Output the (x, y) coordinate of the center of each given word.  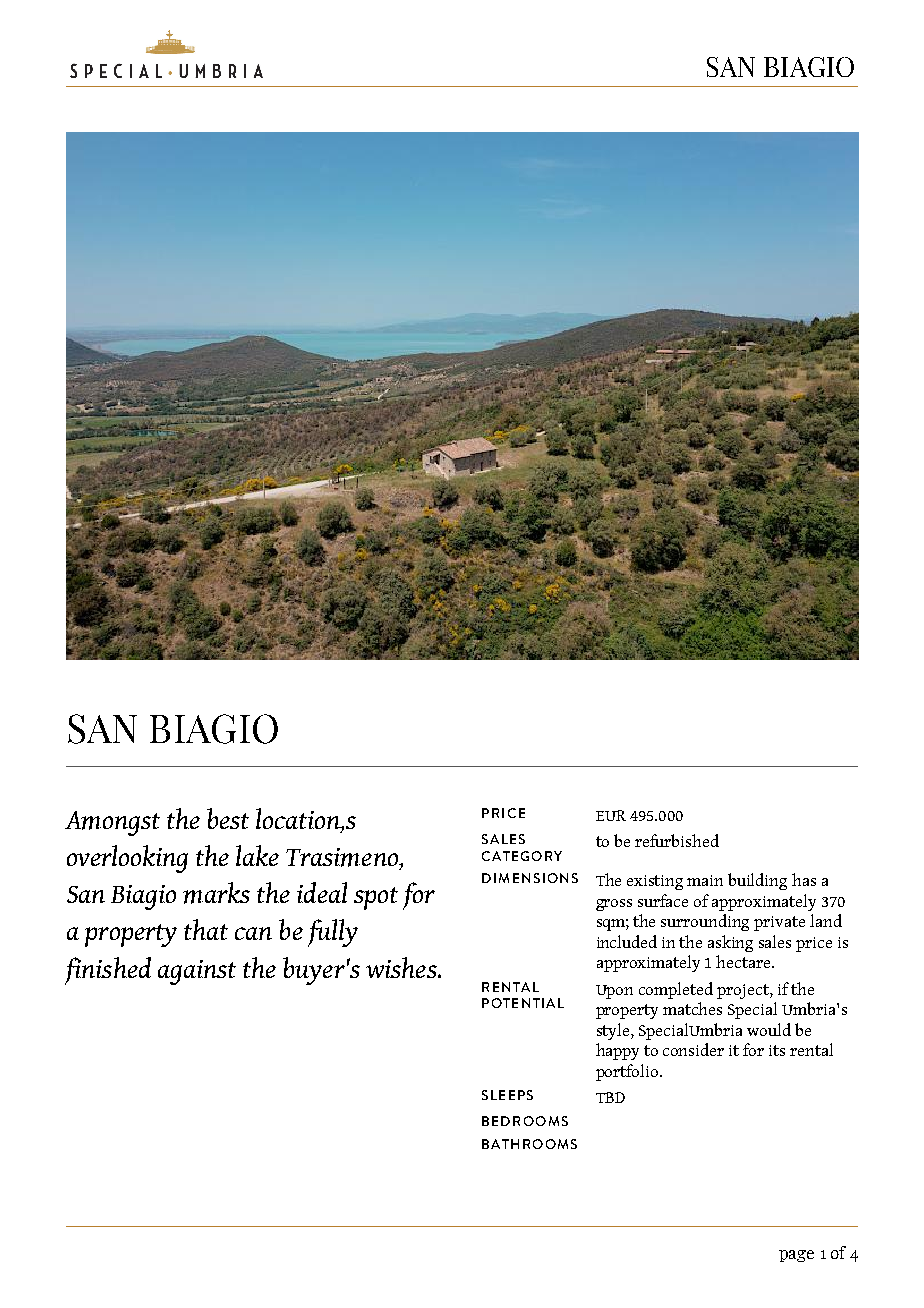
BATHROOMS (529, 1144)
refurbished (677, 840)
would (769, 1029)
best (228, 818)
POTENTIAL (523, 1003)
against (197, 972)
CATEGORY (522, 856)
